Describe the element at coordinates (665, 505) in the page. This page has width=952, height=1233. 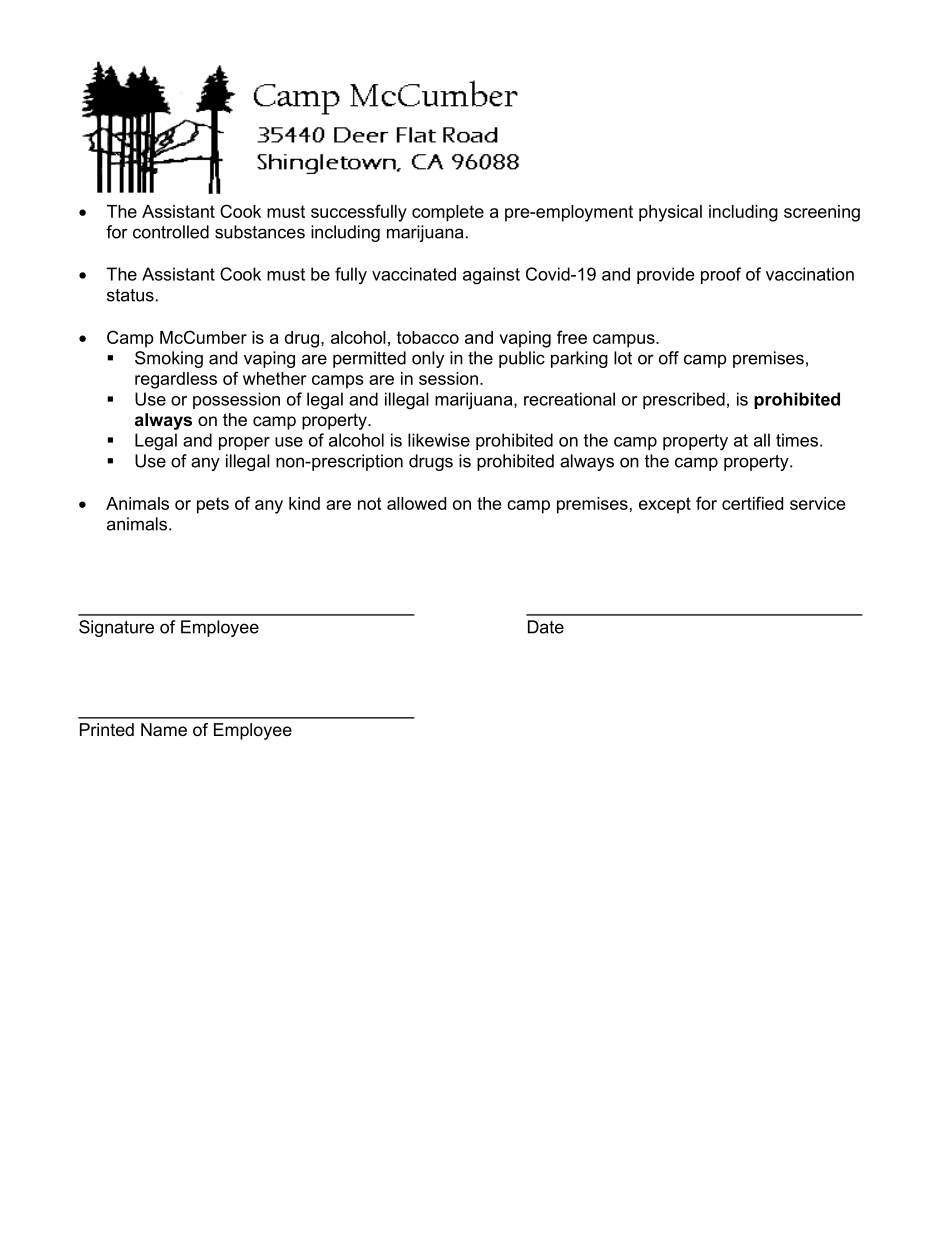
I see `except` at that location.
